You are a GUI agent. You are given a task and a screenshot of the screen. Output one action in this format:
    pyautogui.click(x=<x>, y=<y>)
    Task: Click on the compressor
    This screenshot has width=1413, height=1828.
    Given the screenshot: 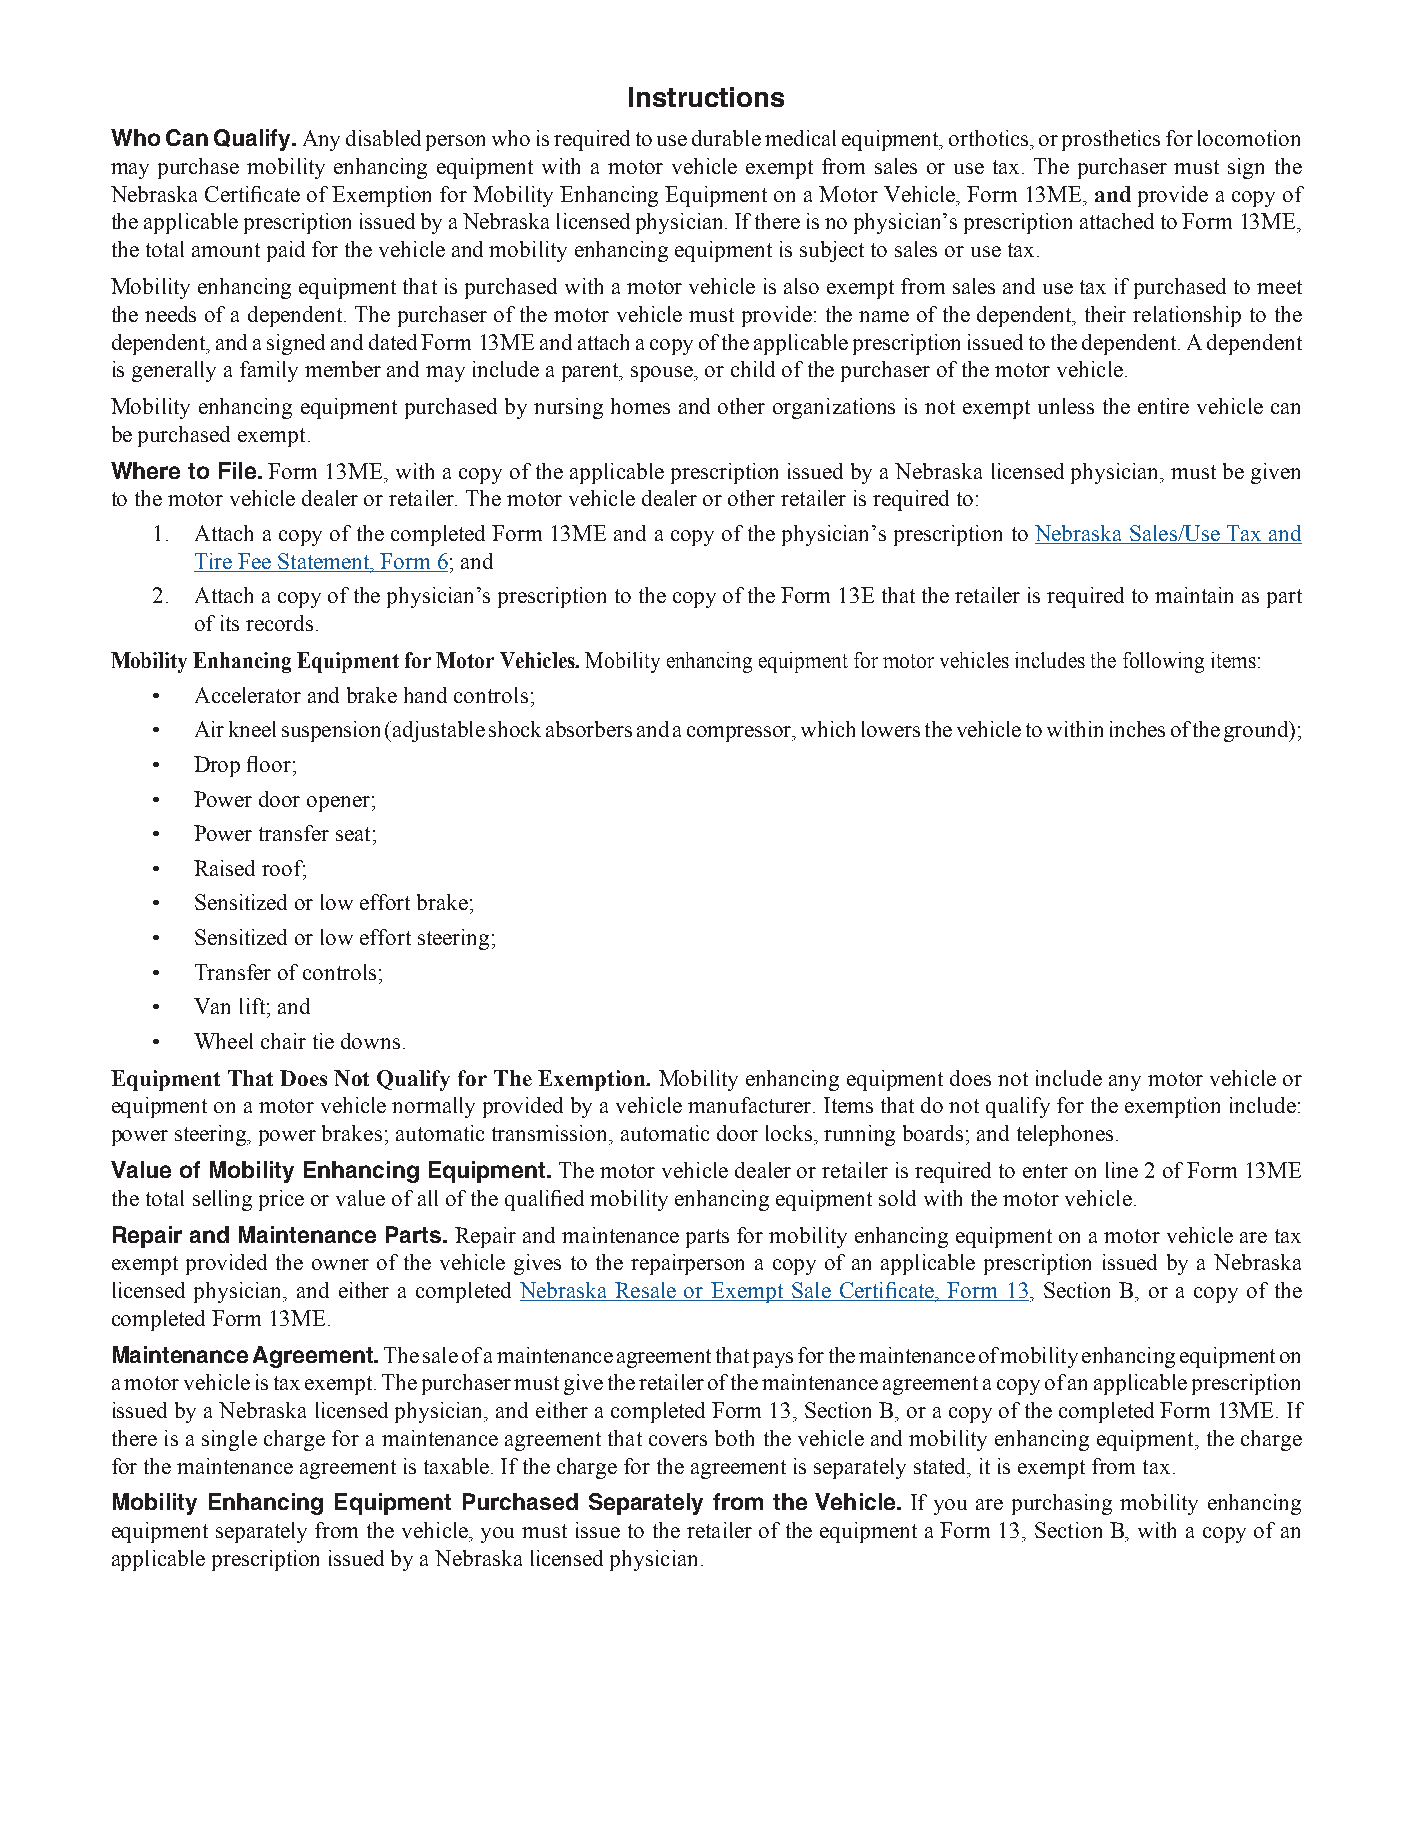 What is the action you would take?
    pyautogui.click(x=740, y=734)
